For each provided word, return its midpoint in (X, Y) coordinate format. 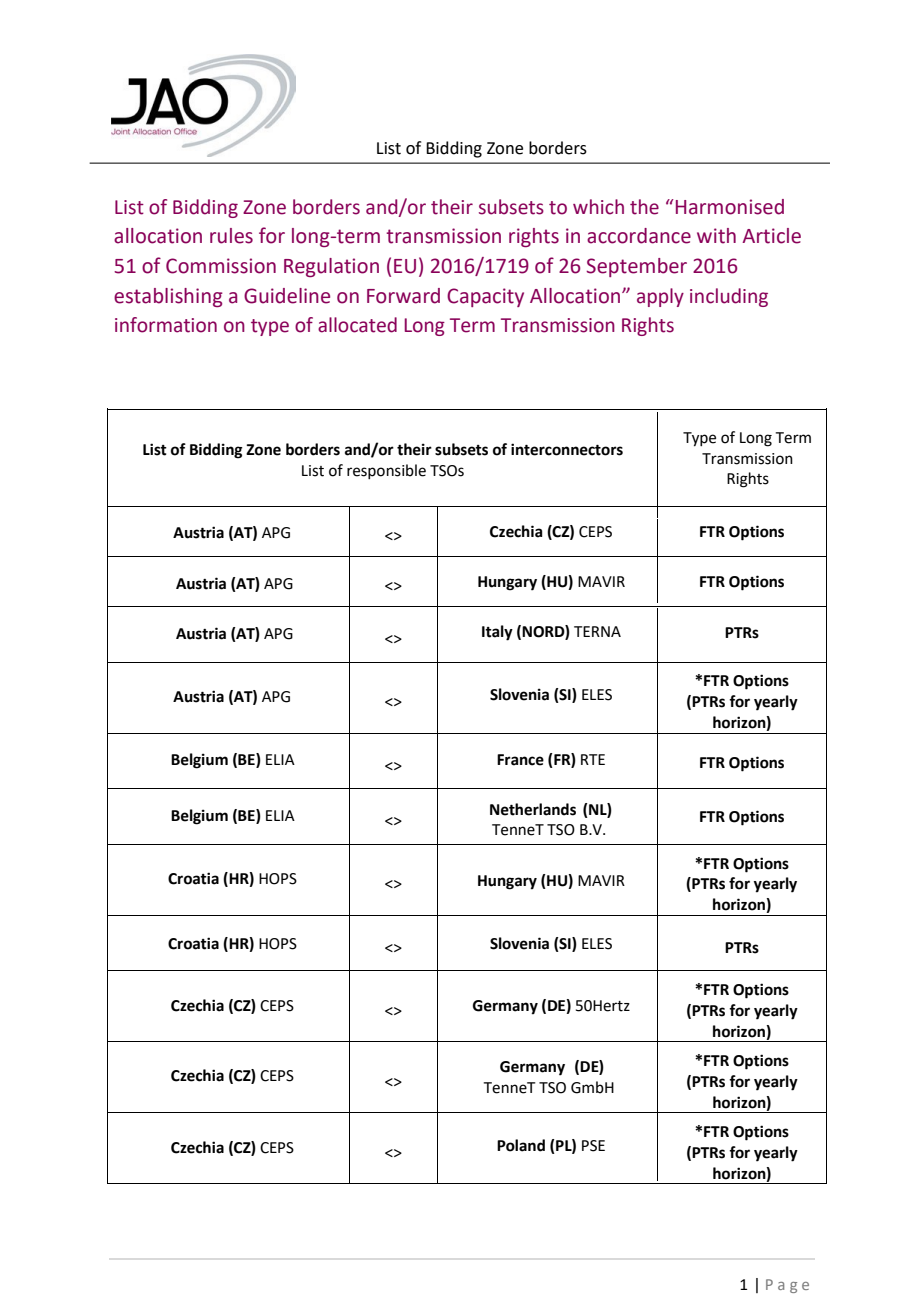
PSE (593, 1146)
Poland (521, 1145)
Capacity (485, 297)
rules (231, 236)
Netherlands (533, 809)
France (520, 760)
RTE (593, 759)
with (716, 236)
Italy (497, 633)
